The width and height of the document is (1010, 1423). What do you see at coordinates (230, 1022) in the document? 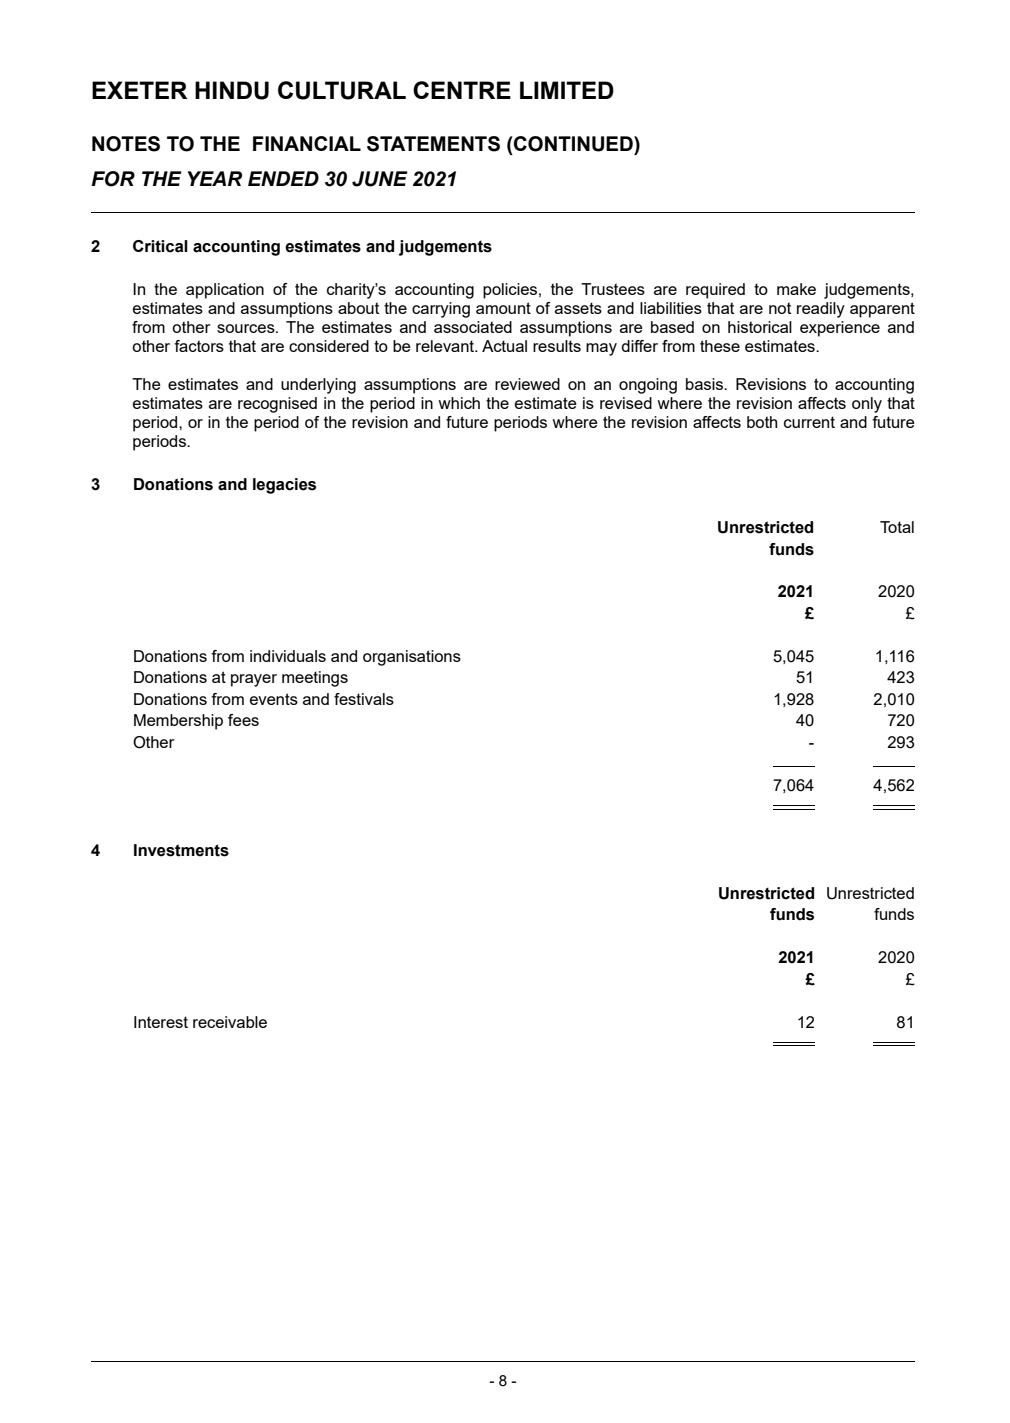
I see `receivable` at bounding box center [230, 1022].
